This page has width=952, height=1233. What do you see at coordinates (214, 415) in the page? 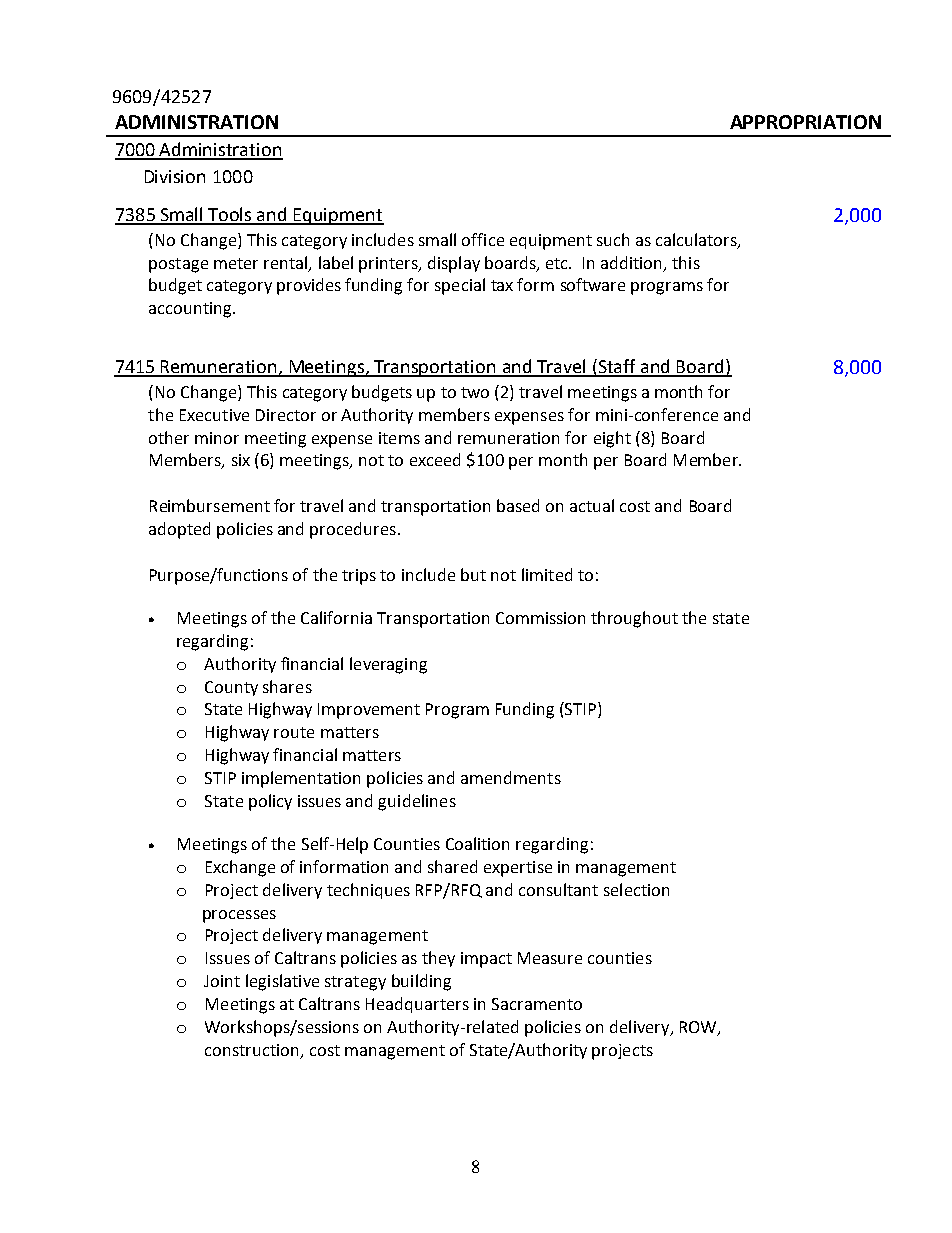
I see `Executive` at bounding box center [214, 415].
